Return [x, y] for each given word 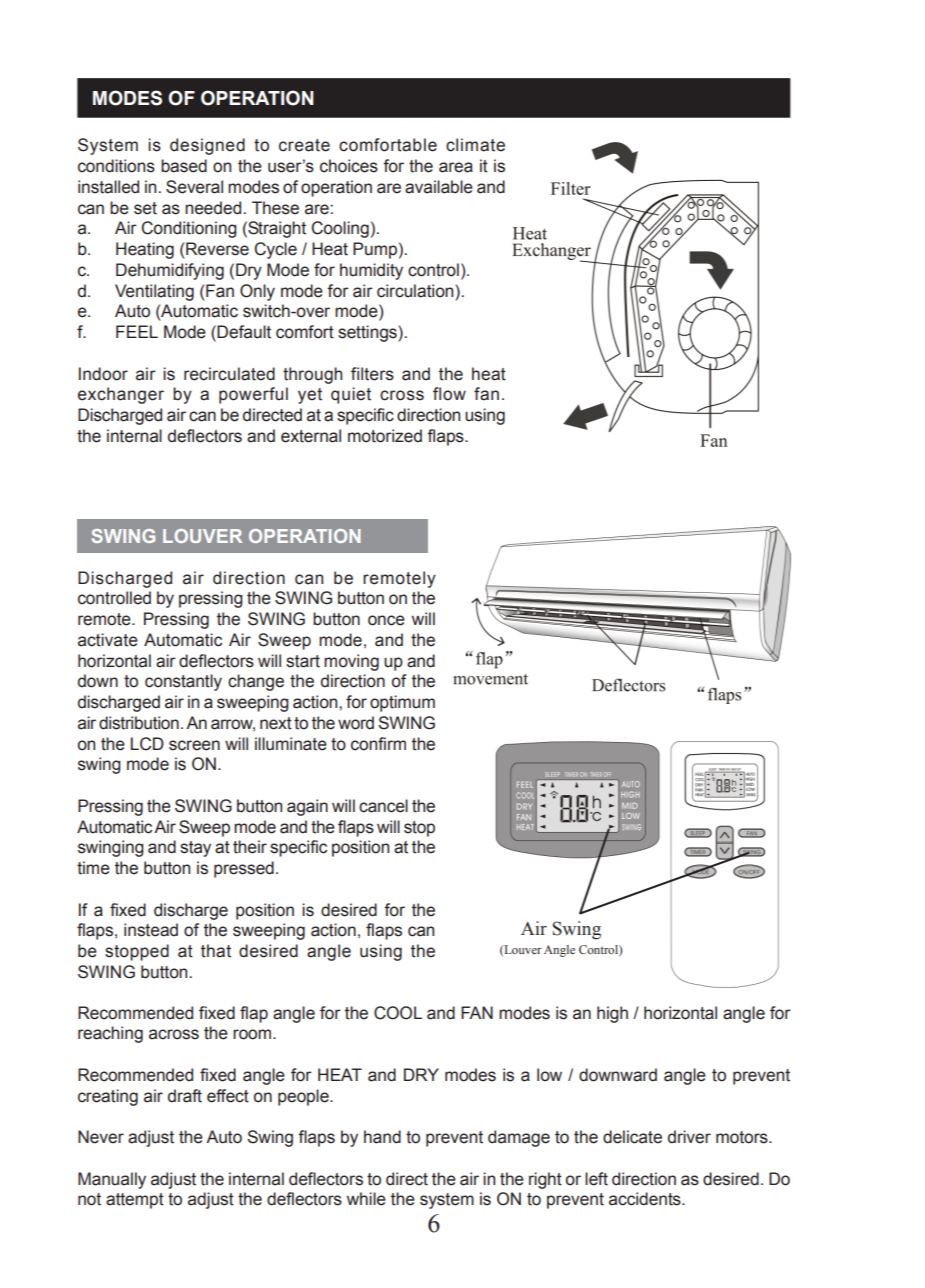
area [456, 167]
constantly [183, 682]
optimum [402, 703]
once [386, 620]
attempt [135, 1201]
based [184, 166]
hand [382, 1137]
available [439, 187]
